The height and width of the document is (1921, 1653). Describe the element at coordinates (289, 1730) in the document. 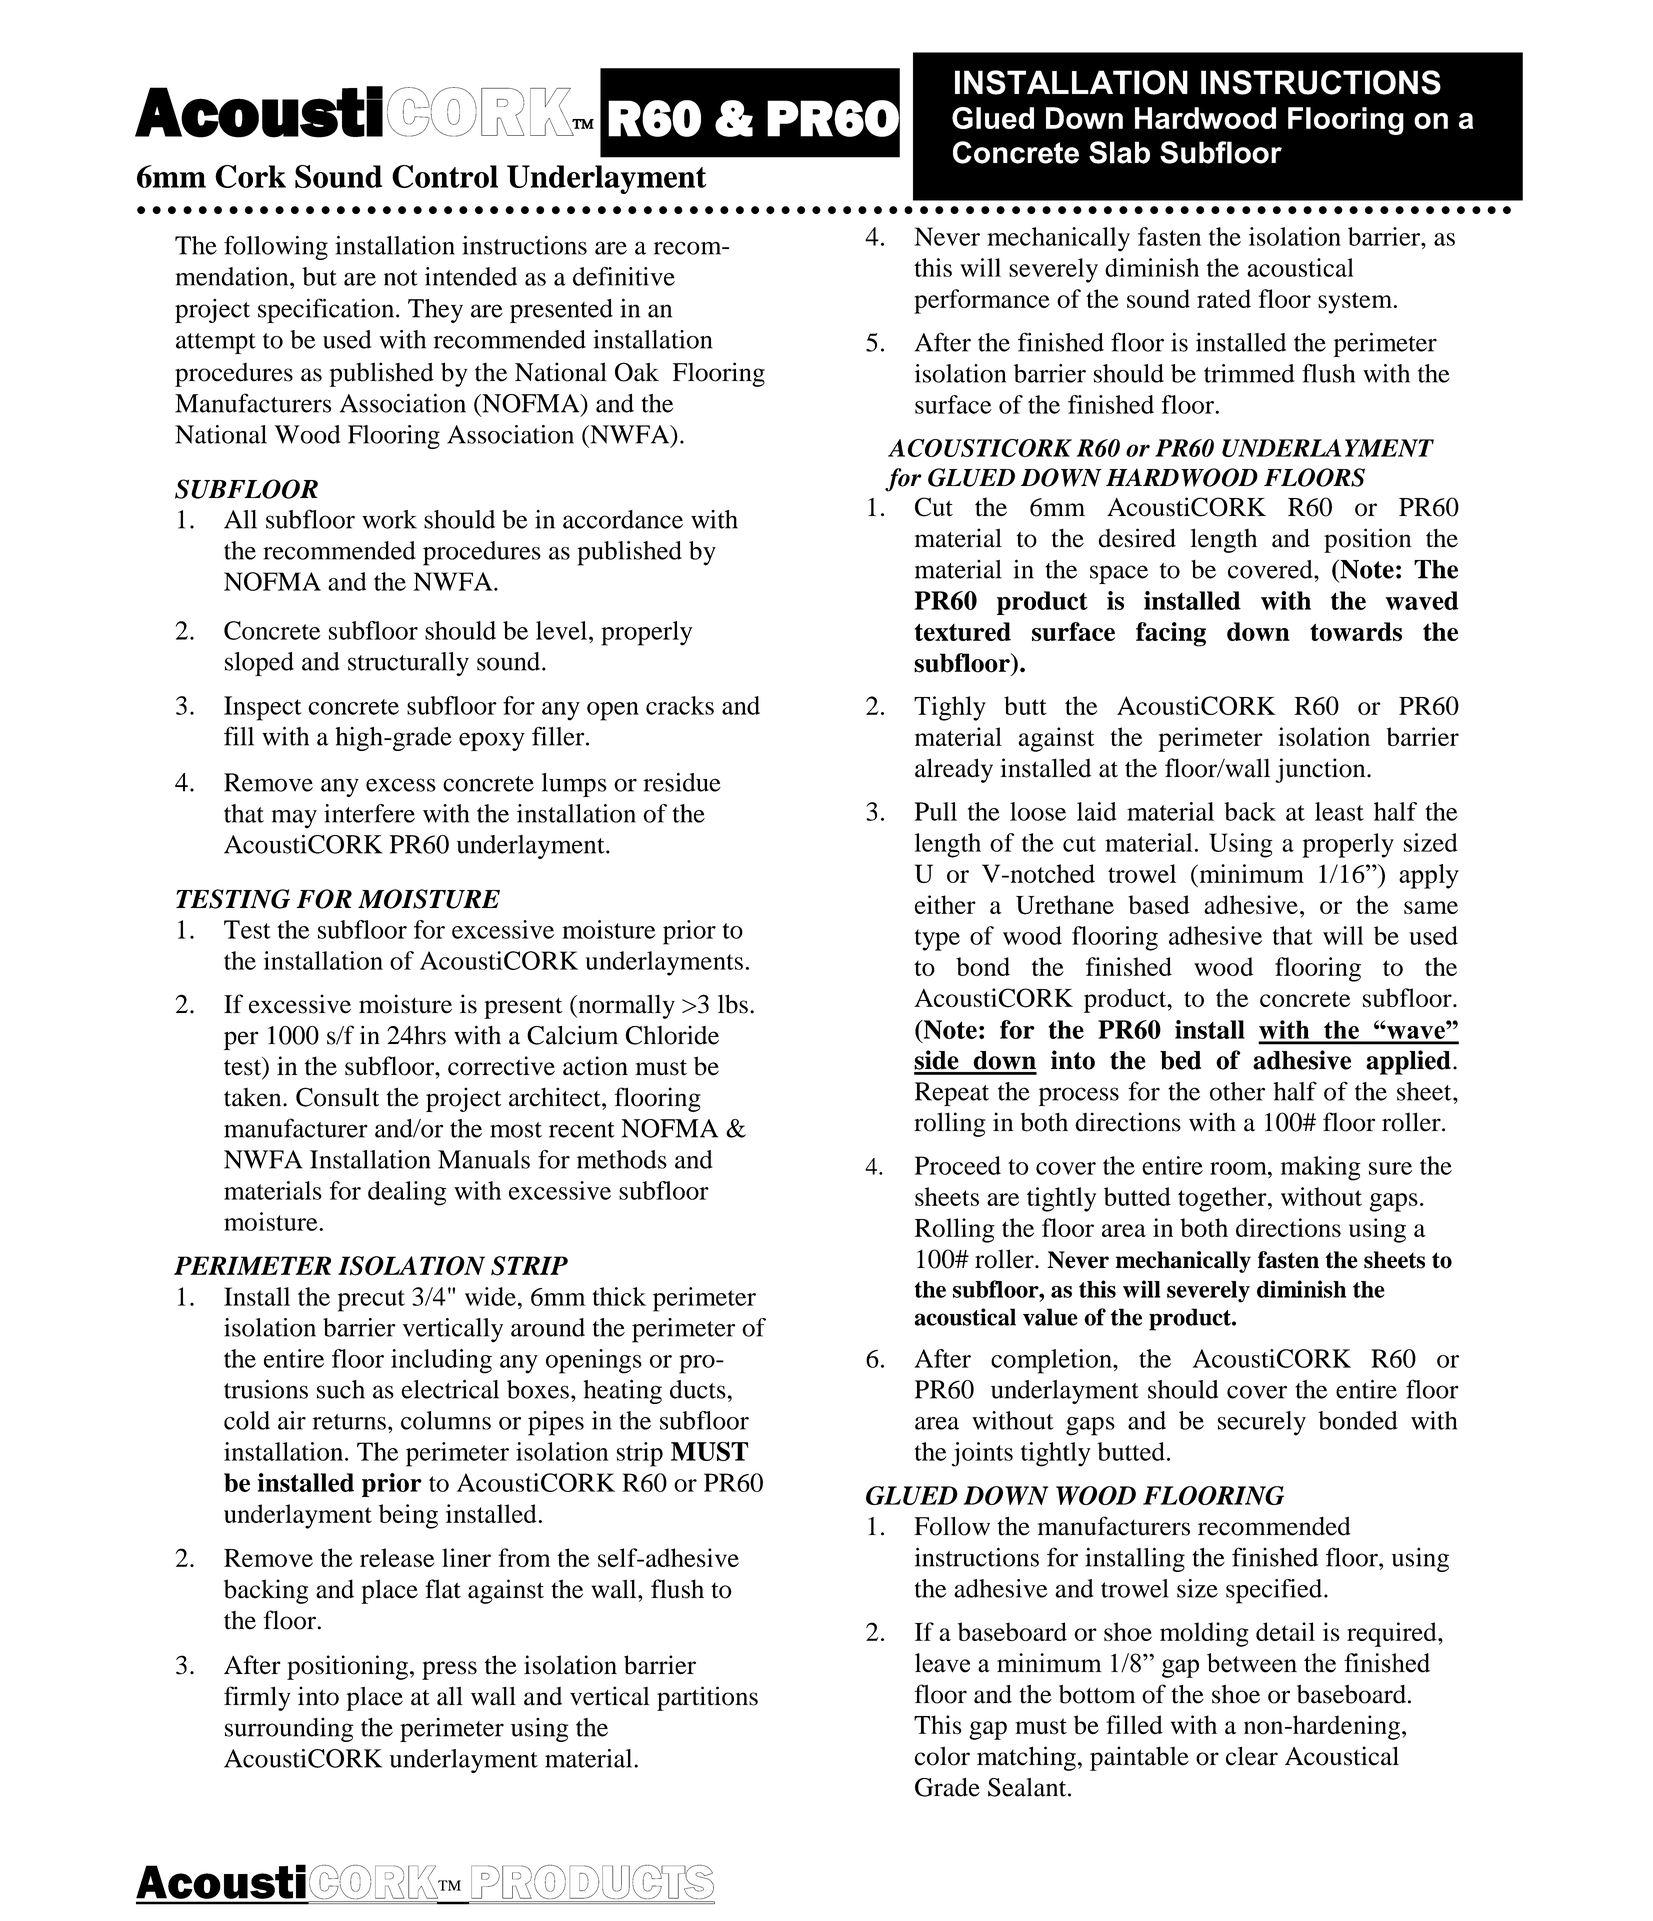

I see `surrounding` at that location.
